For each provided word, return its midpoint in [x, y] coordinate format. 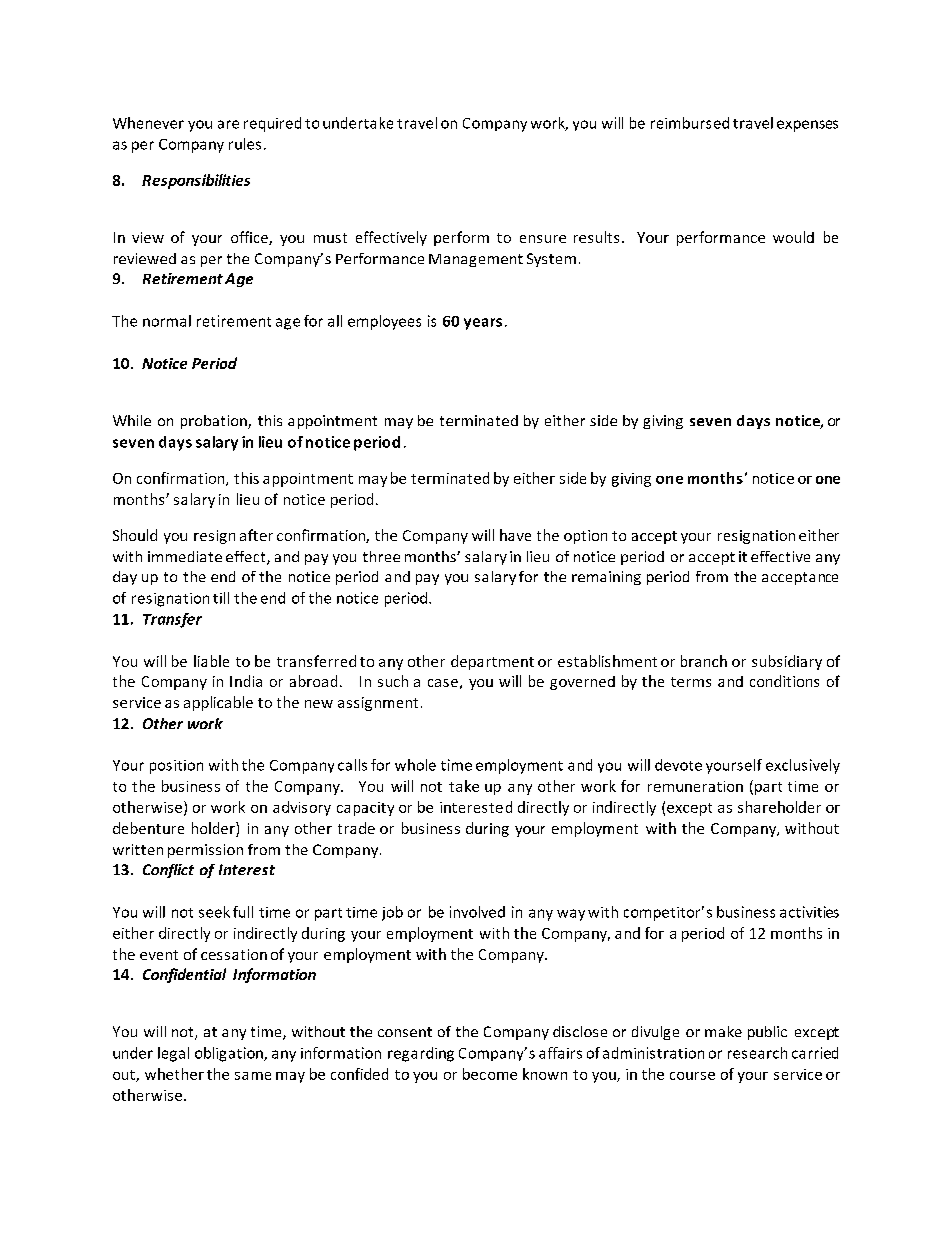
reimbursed [690, 123]
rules [245, 144]
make [723, 1031]
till [221, 598]
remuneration [695, 786]
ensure [543, 239]
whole [415, 765]
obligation [230, 1054]
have [515, 535]
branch [704, 661]
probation [215, 422]
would [793, 237]
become [490, 1074]
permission [205, 851]
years [483, 324]
